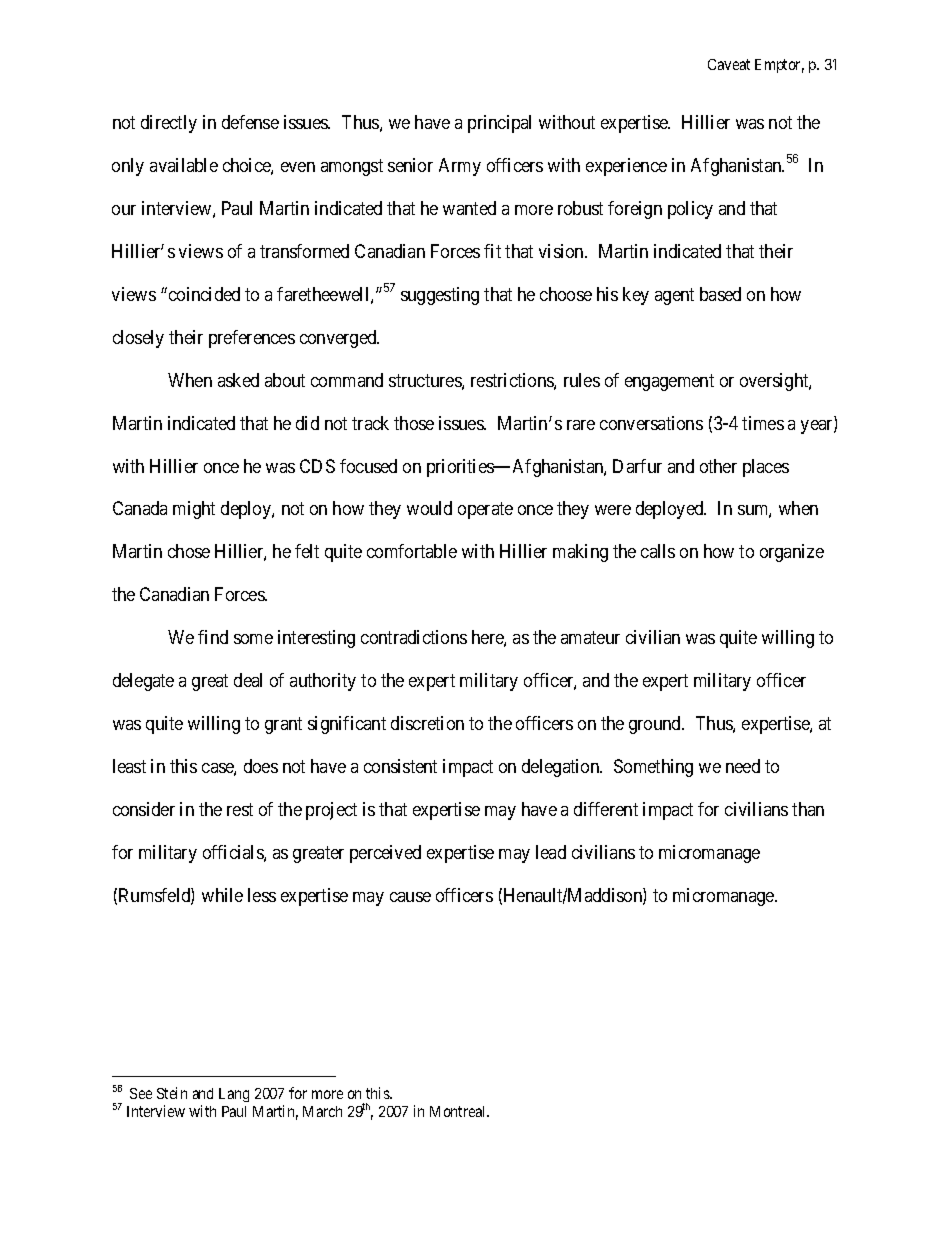 Image resolution: width=952 pixels, height=1233 pixels. Describe the element at coordinates (234, 1095) in the screenshot. I see `Lang` at that location.
